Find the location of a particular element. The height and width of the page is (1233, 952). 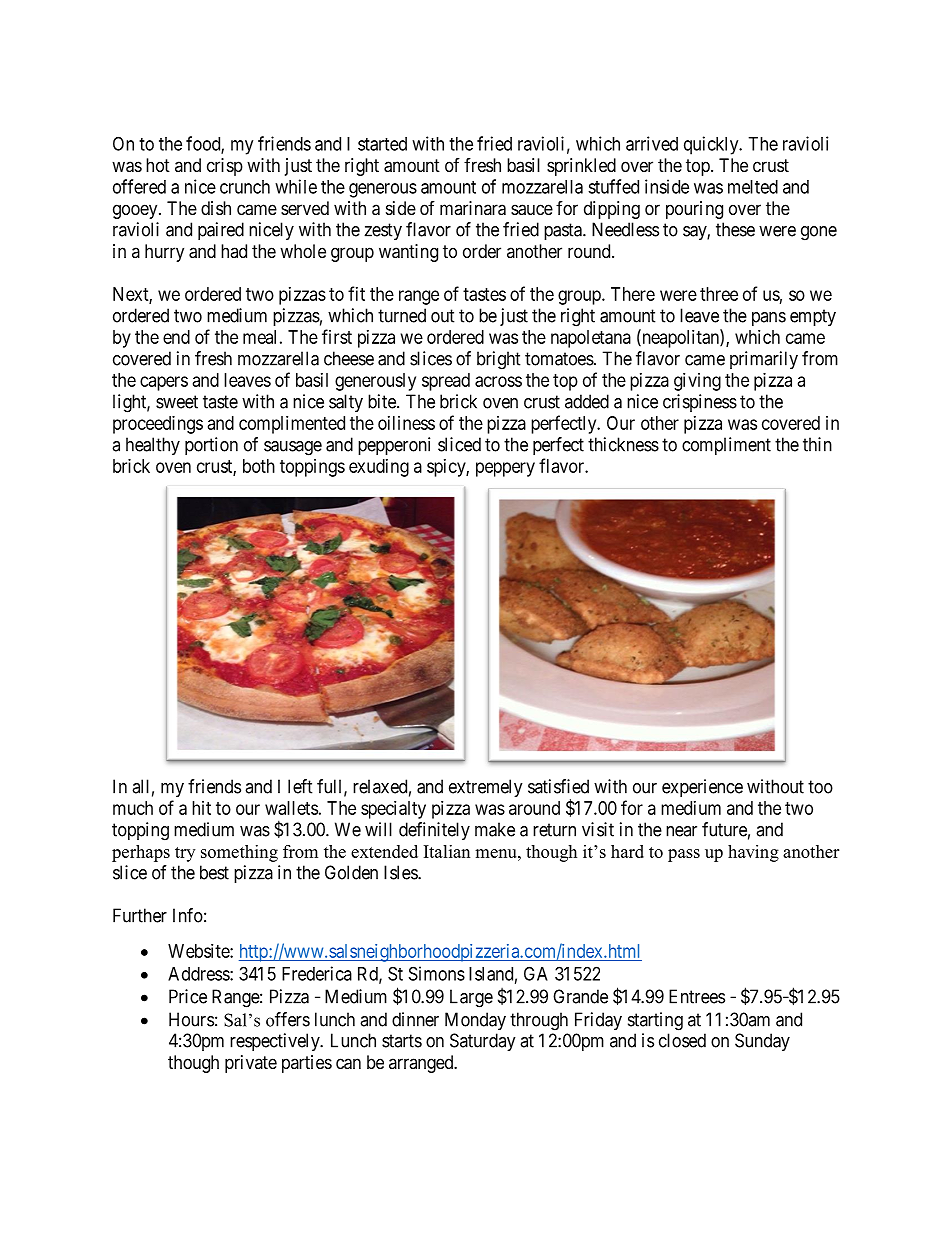

hit is located at coordinates (201, 808).
